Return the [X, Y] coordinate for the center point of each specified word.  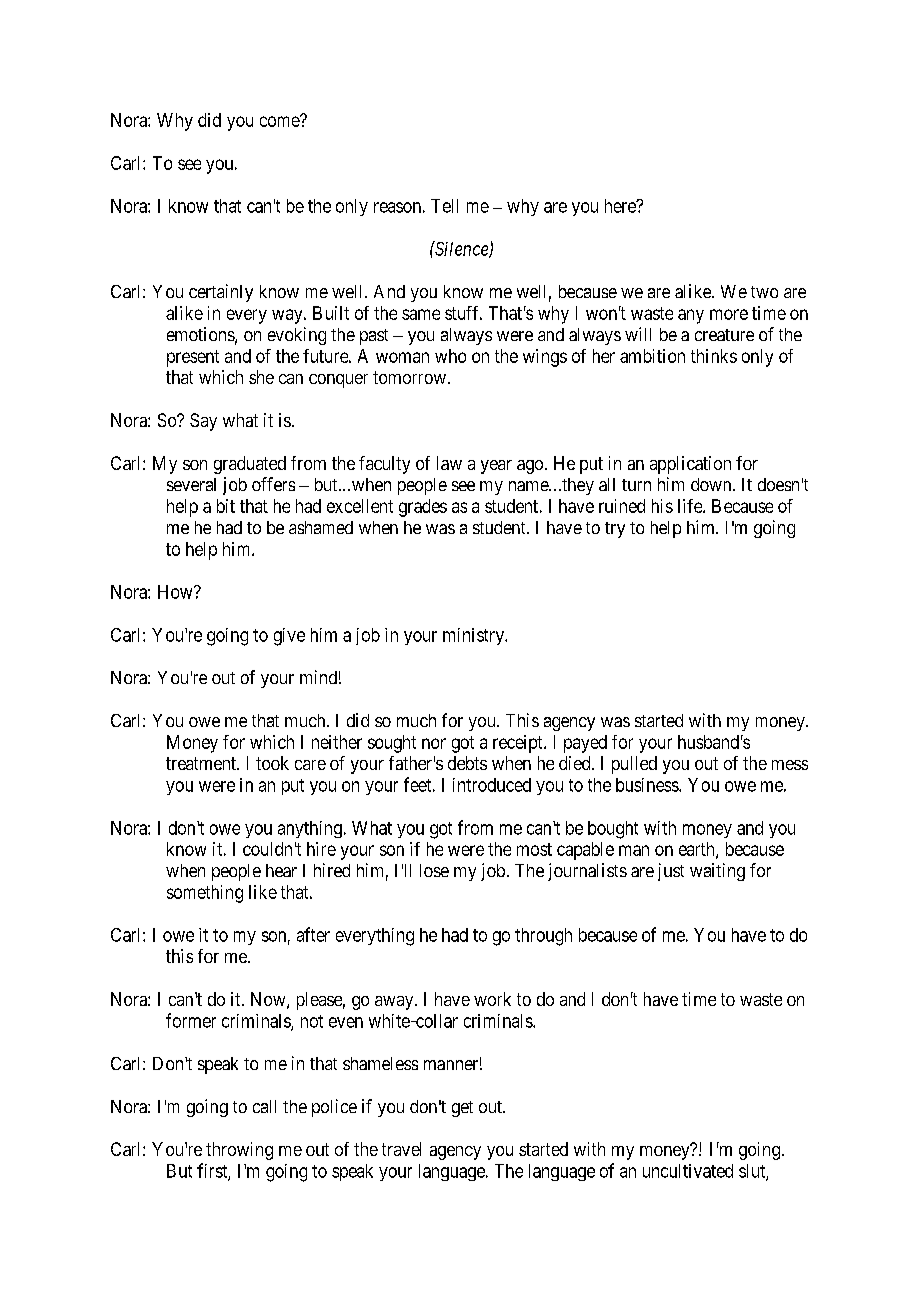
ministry [474, 636]
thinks [714, 356]
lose [434, 870]
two [764, 292]
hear [281, 870]
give [289, 637]
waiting [717, 872]
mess [790, 765]
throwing [239, 1151]
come [280, 121]
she [261, 377]
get [462, 1109]
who [450, 356]
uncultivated [688, 1171]
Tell [444, 206]
